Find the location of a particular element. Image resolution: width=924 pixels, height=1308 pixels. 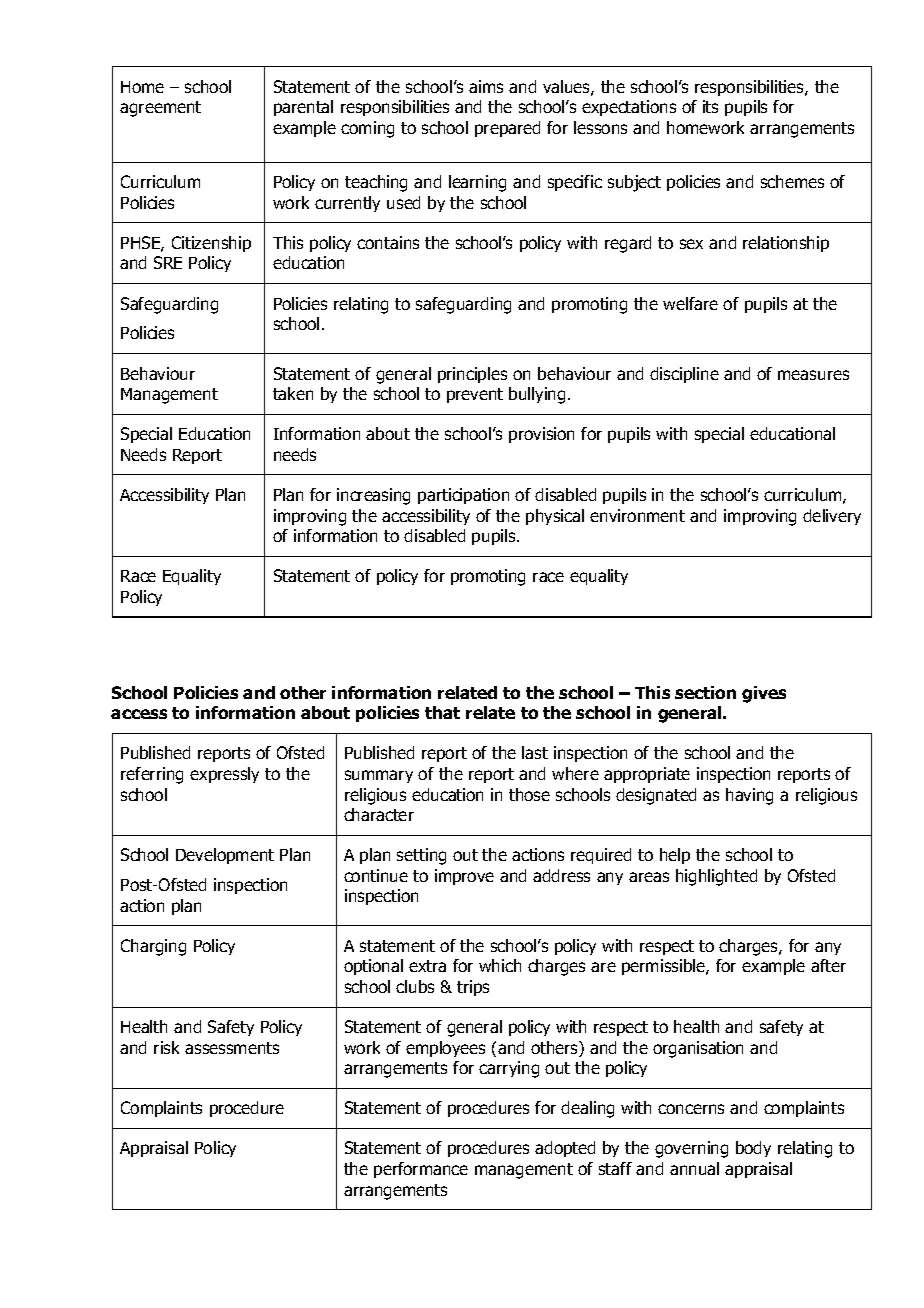

participation is located at coordinates (463, 496).
